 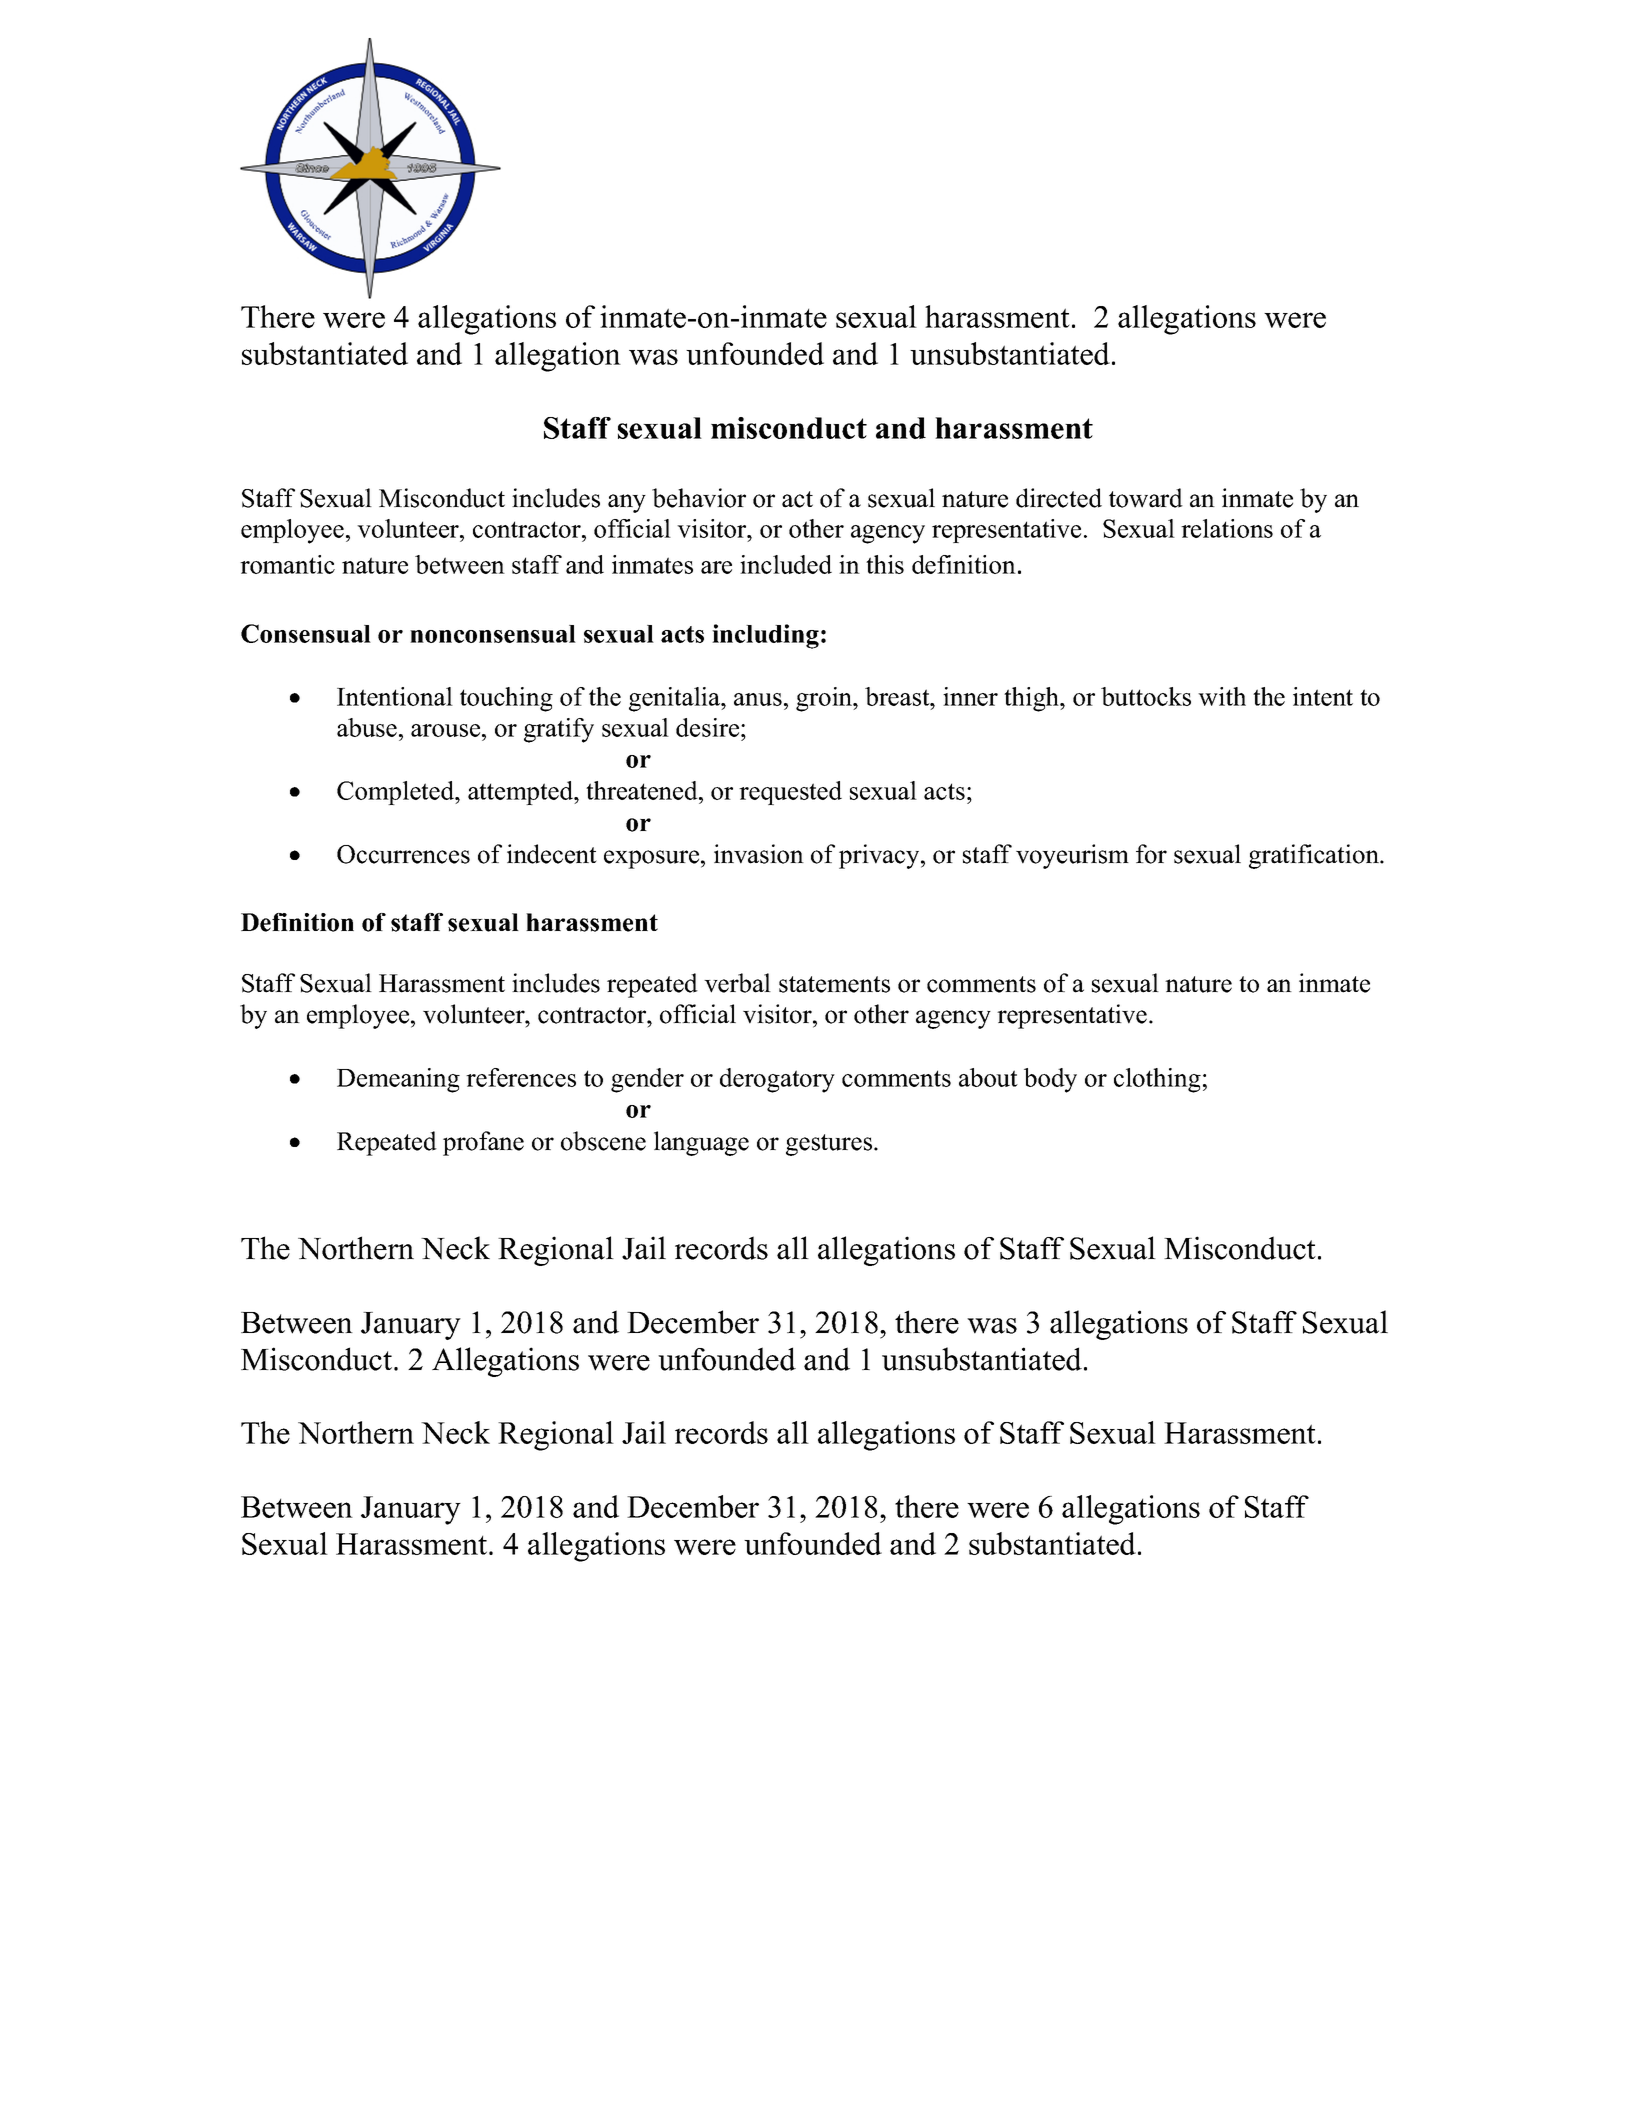 What do you see at coordinates (758, 699) in the document?
I see `anus` at bounding box center [758, 699].
